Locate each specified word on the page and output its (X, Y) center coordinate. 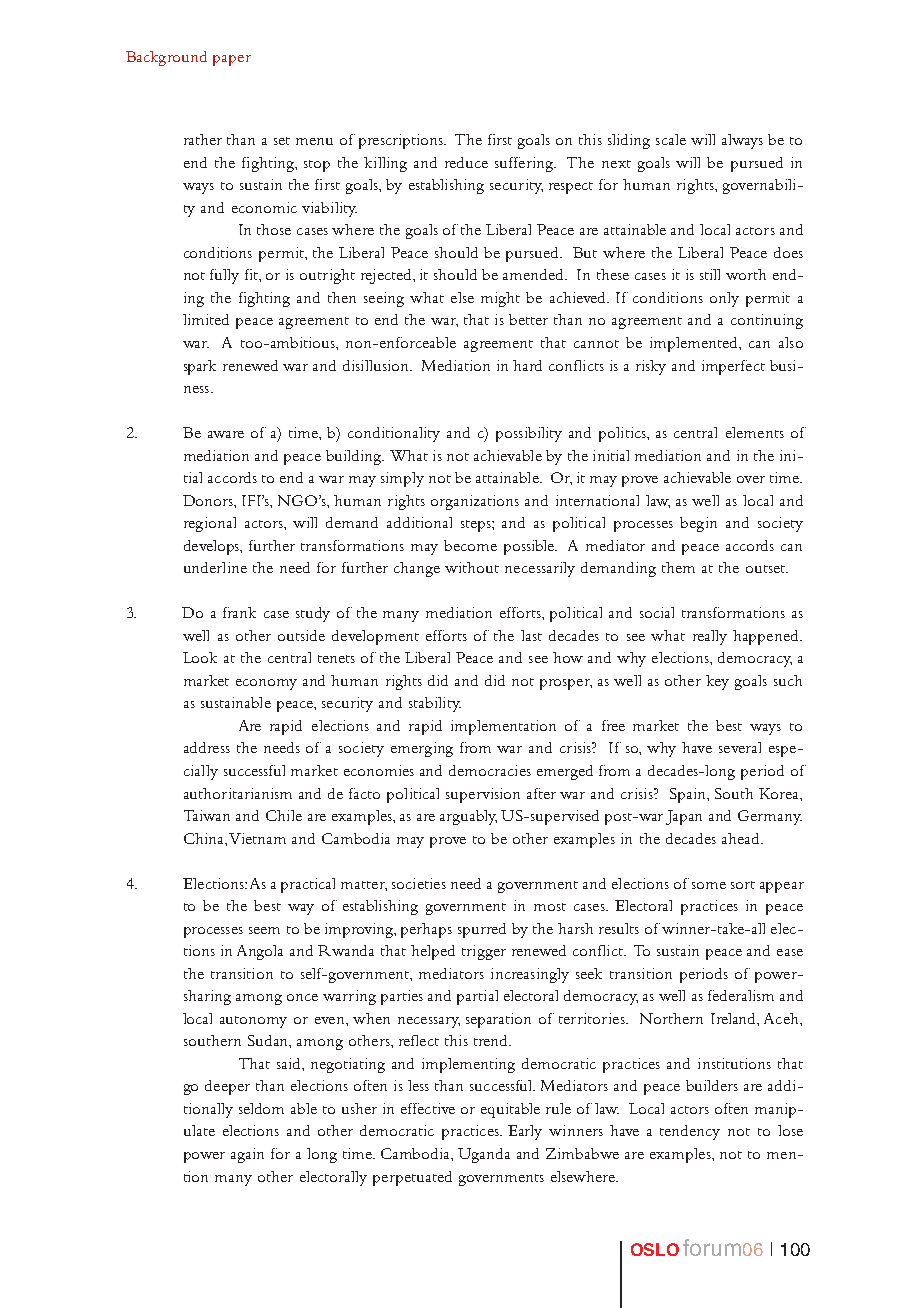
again (247, 1155)
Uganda (484, 1155)
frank (239, 612)
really (710, 637)
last (531, 635)
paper (232, 60)
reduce (466, 162)
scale (671, 139)
